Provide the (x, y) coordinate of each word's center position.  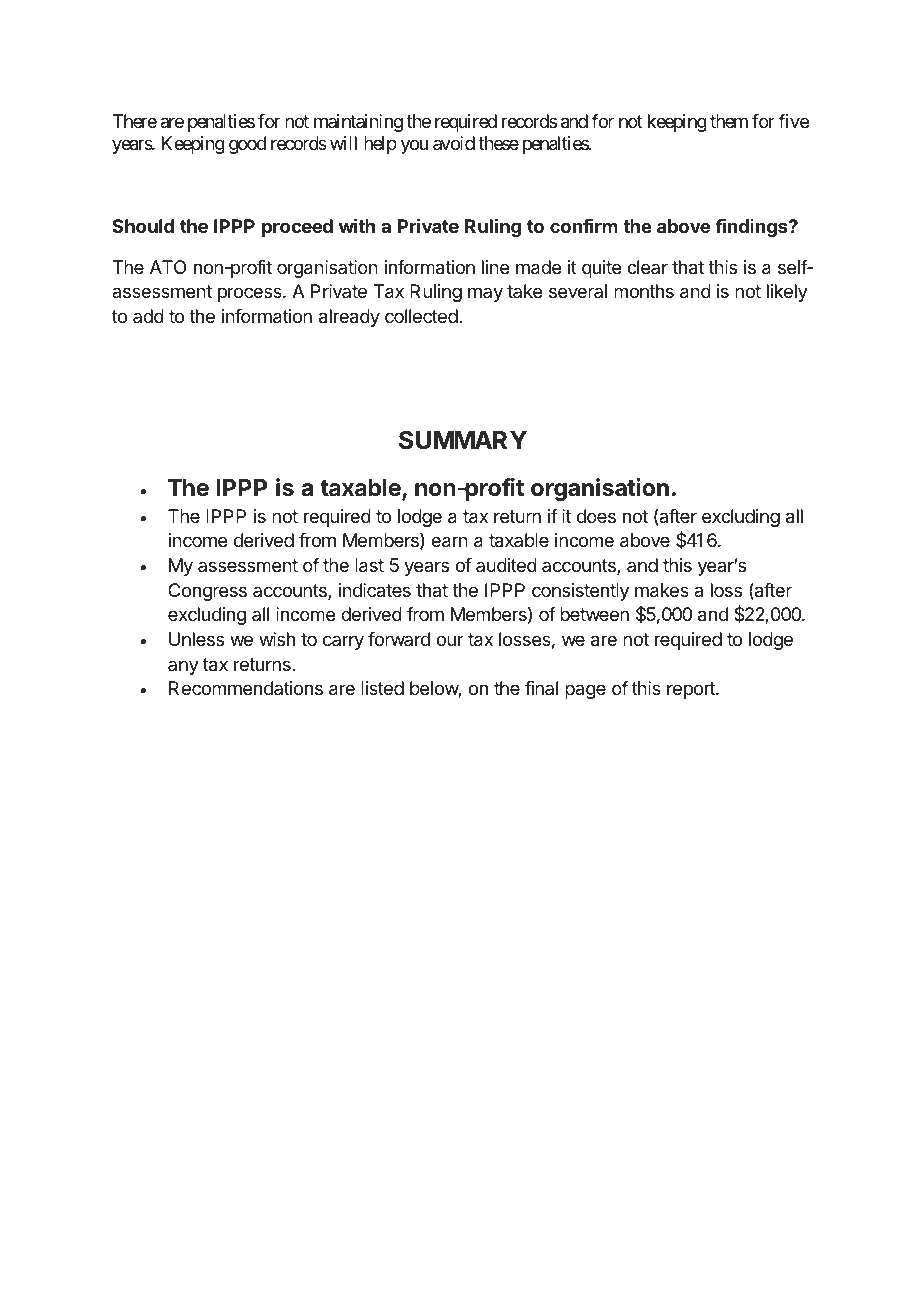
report (692, 690)
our (450, 640)
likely (787, 293)
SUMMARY (463, 440)
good (247, 145)
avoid (454, 143)
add (148, 316)
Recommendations (246, 688)
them (729, 121)
